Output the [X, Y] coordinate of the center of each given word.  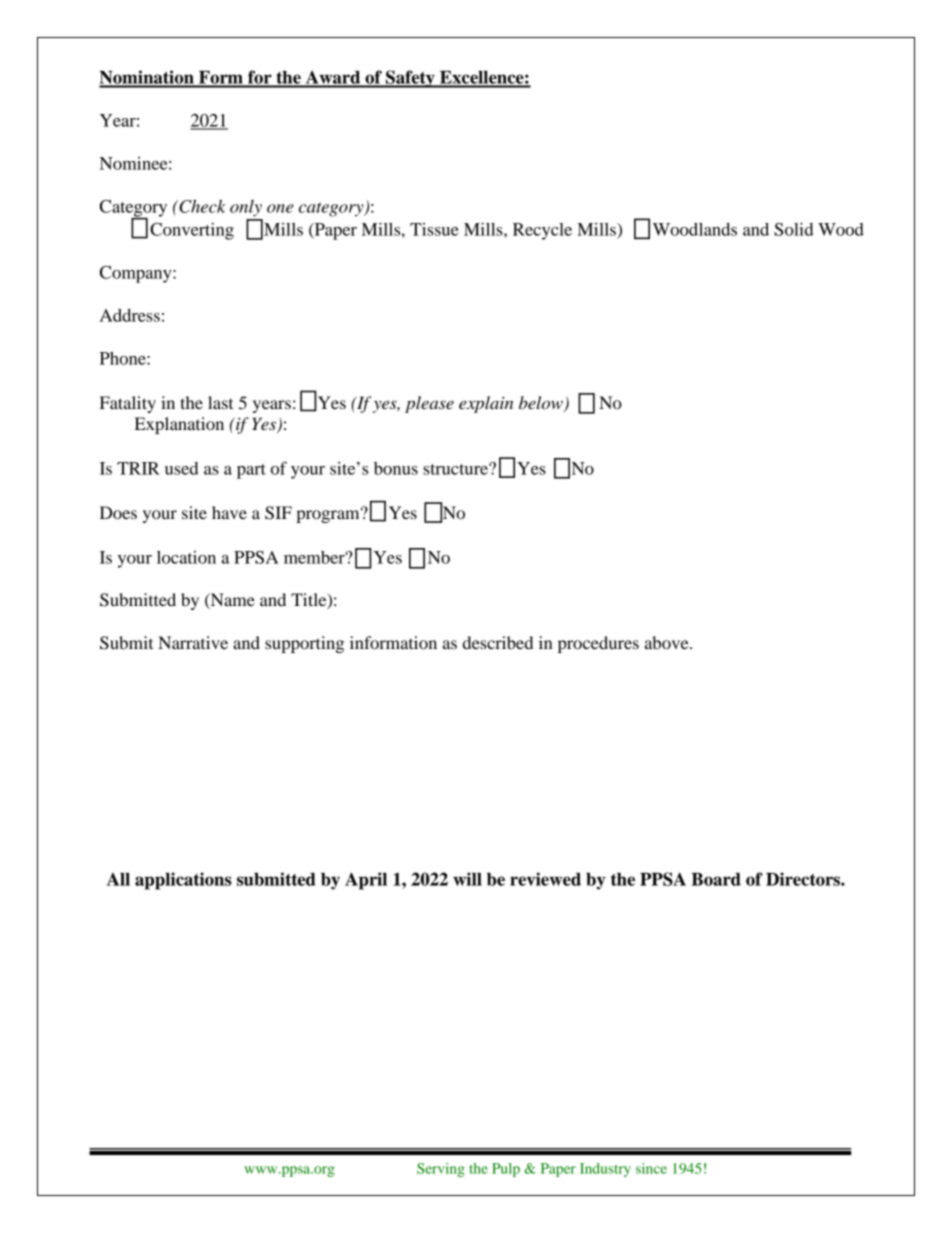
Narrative [193, 642]
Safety [410, 79]
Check [201, 206]
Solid [794, 229]
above [668, 642]
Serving [441, 1170]
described [498, 642]
